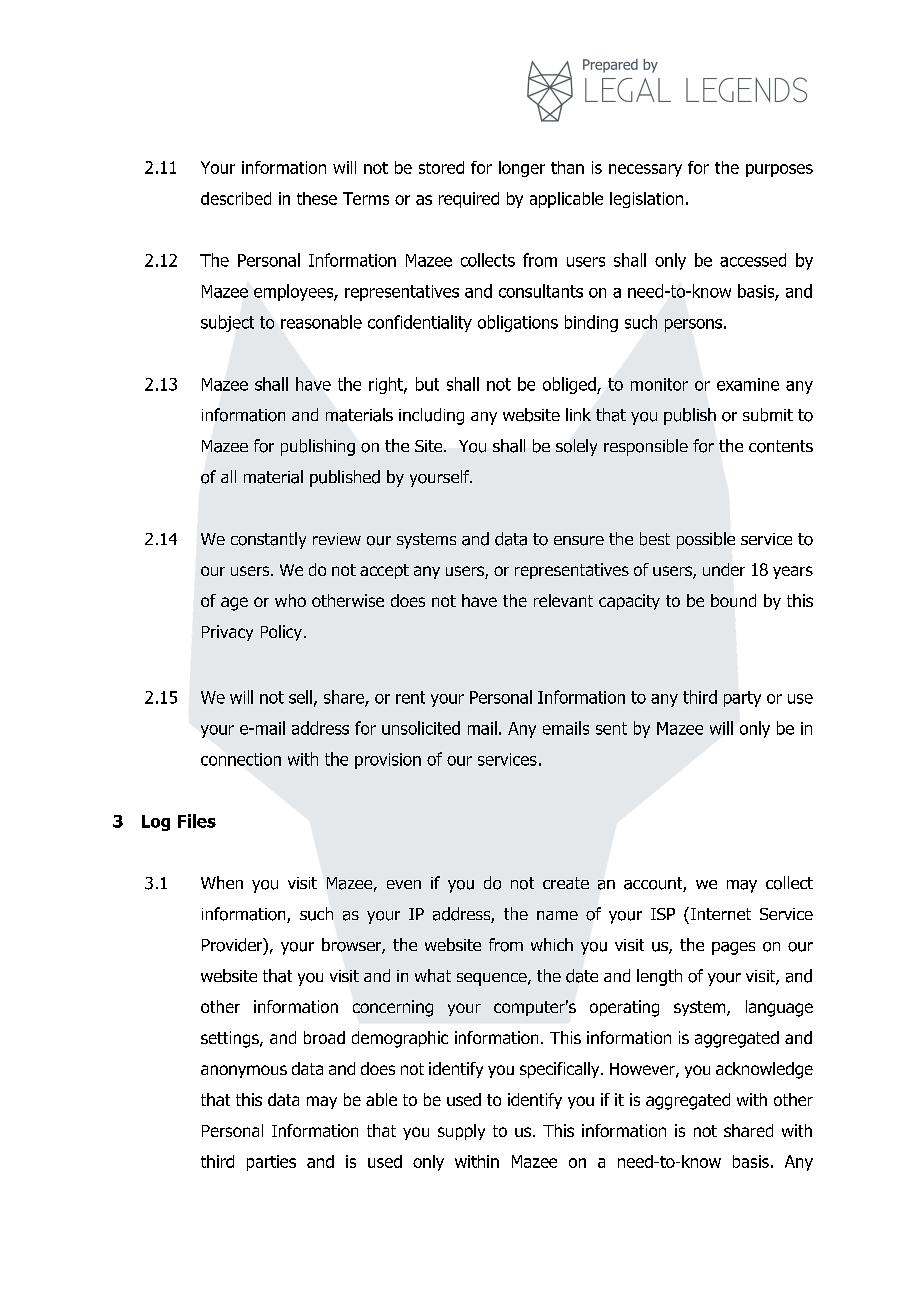 The image size is (924, 1308). Describe the element at coordinates (404, 884) in the screenshot. I see `even` at that location.
